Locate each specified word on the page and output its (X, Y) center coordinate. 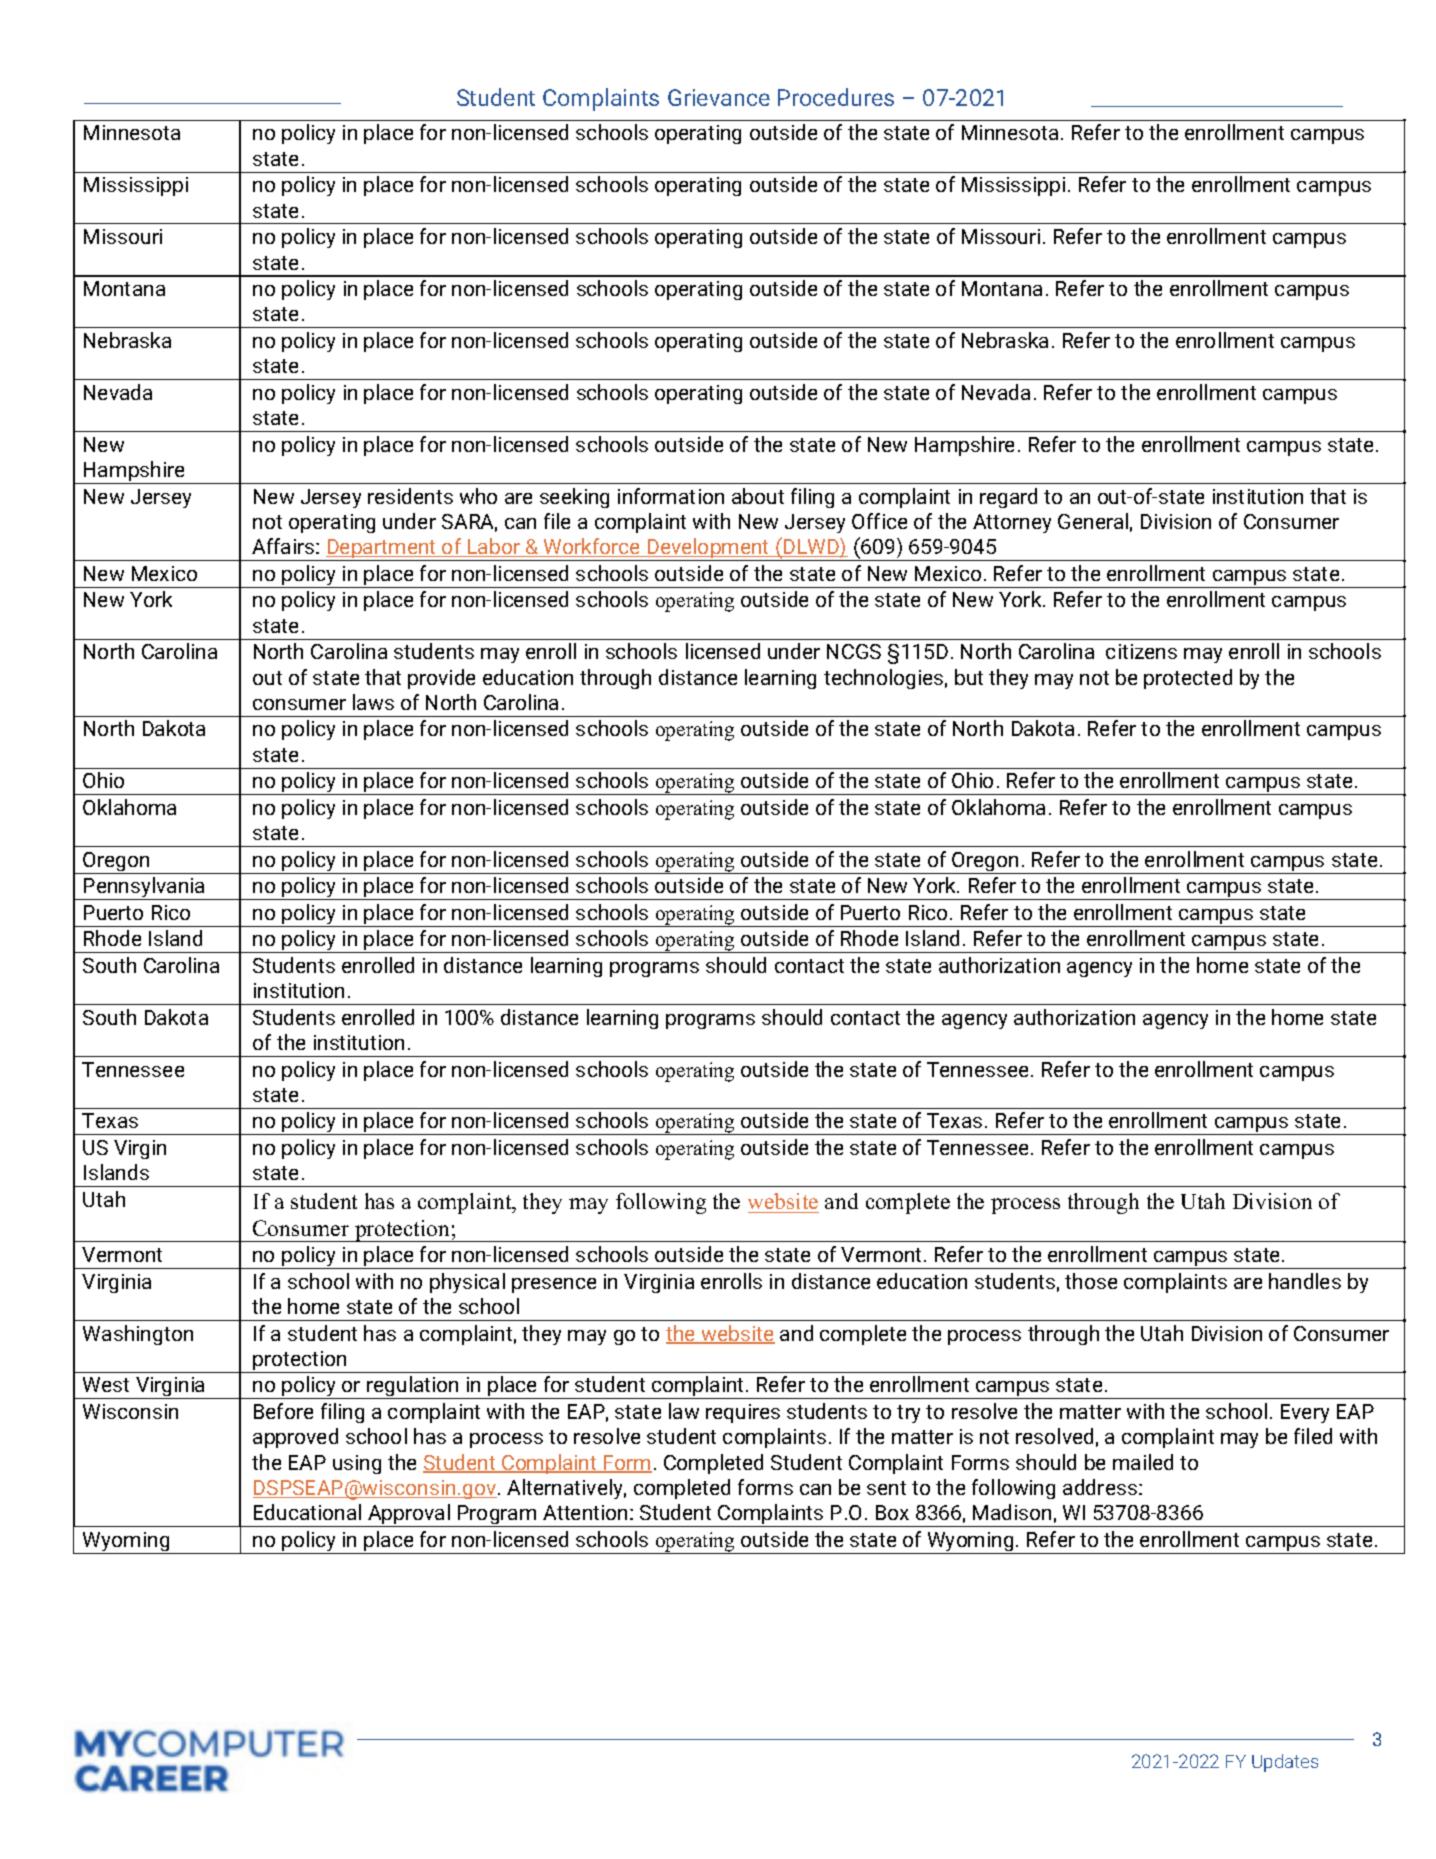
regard (1008, 498)
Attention (585, 1512)
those (1091, 1281)
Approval (409, 1515)
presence (554, 1285)
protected (1188, 679)
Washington (138, 1335)
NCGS (854, 651)
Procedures (836, 97)
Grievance (719, 97)
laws (373, 702)
